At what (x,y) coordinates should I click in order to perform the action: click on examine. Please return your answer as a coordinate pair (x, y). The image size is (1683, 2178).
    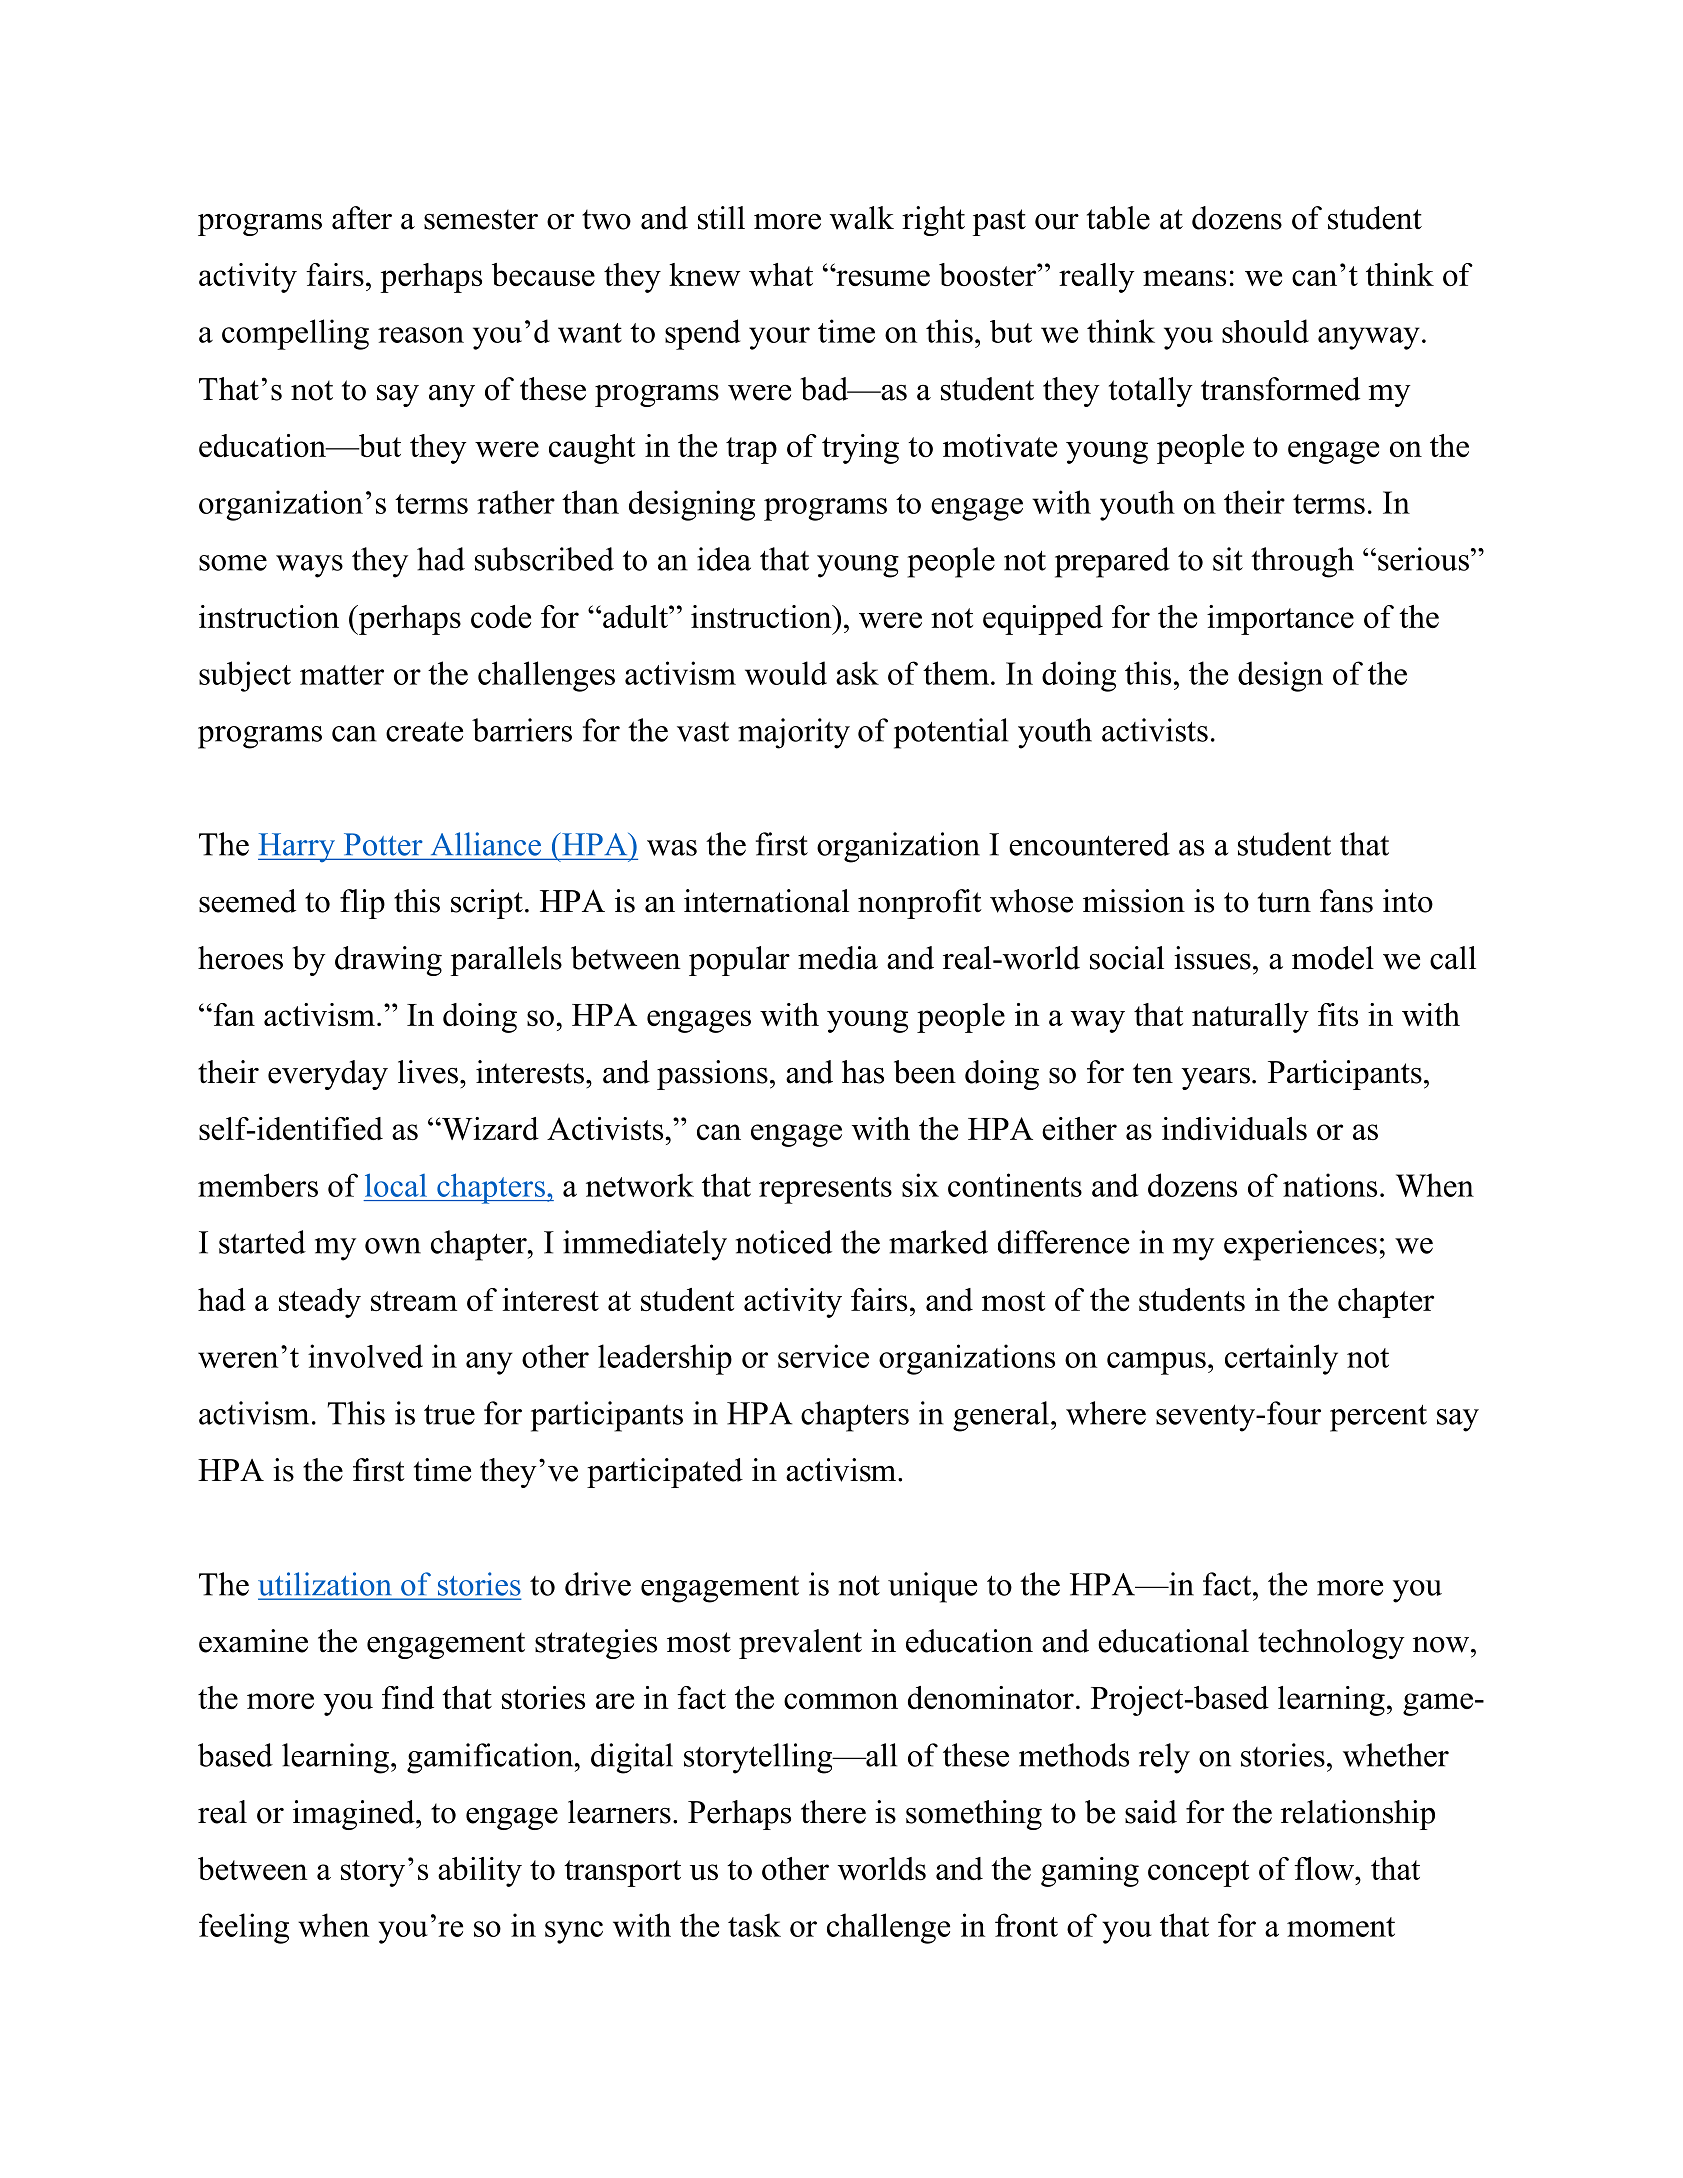
    Looking at the image, I should click on (253, 1641).
